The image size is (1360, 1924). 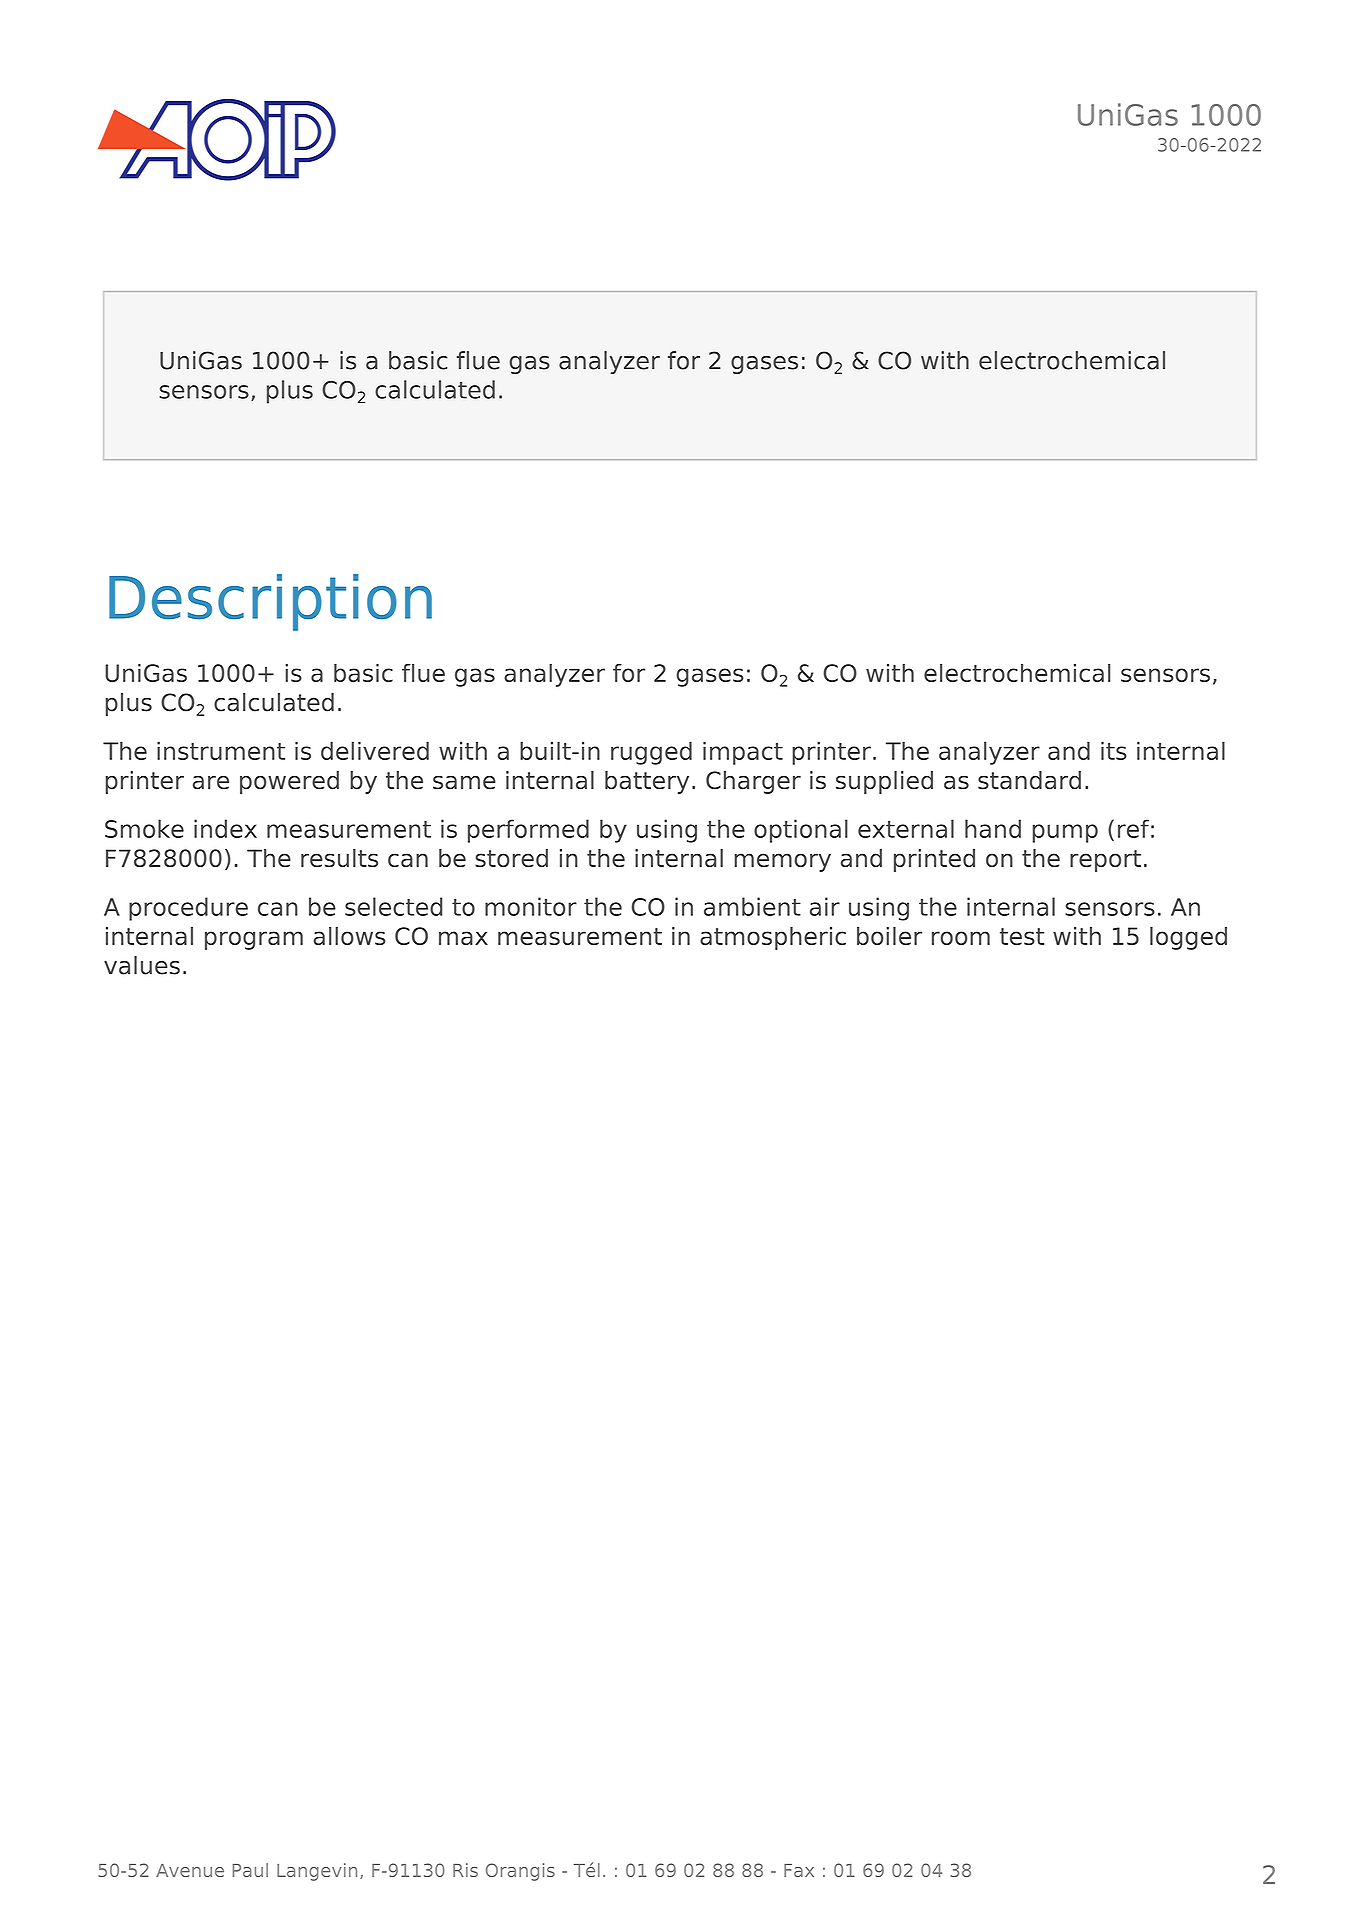 What do you see at coordinates (1114, 750) in the screenshot?
I see `its` at bounding box center [1114, 750].
